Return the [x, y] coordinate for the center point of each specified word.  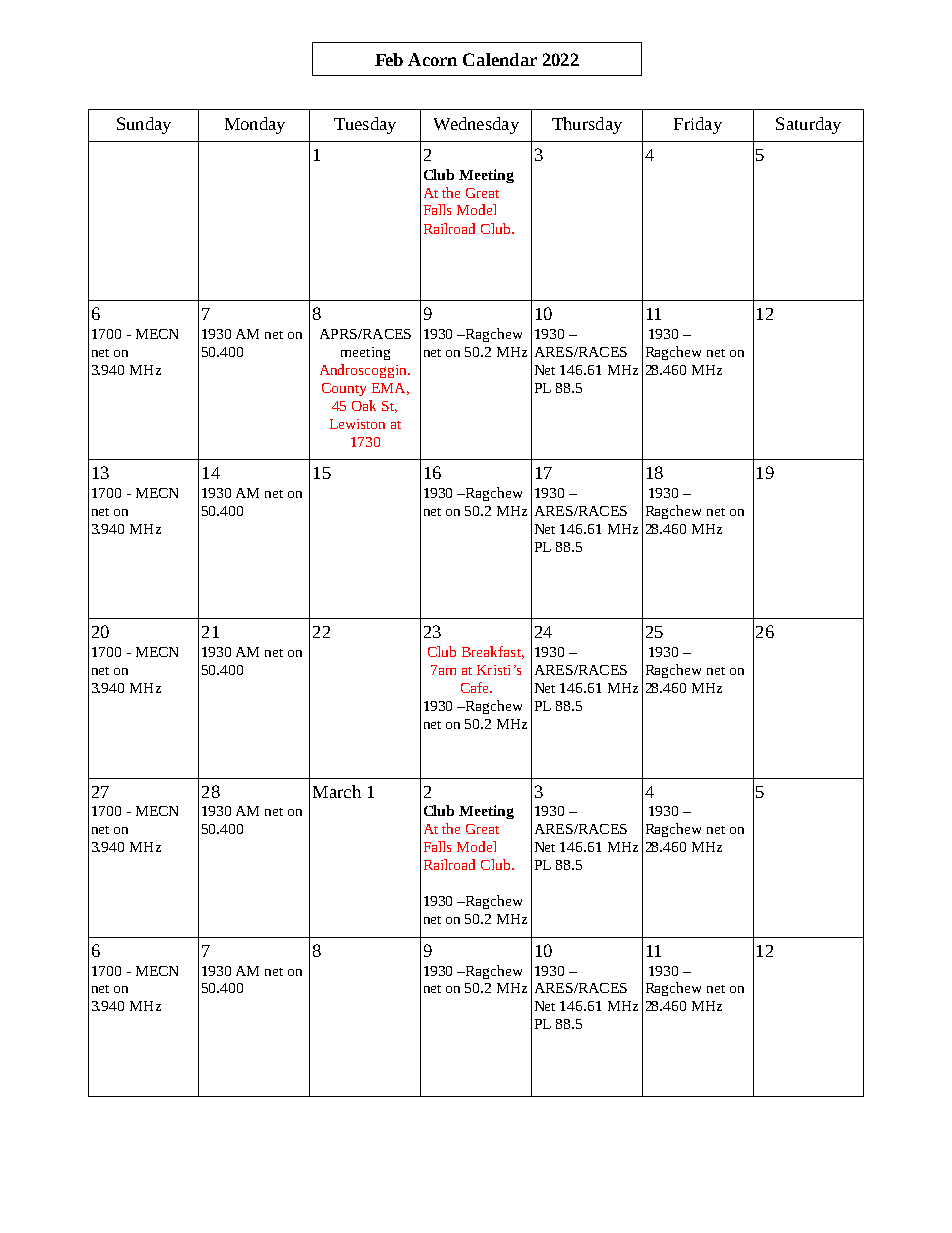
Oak [364, 405]
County [344, 389]
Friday [698, 125]
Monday [255, 125]
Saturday [808, 125]
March [337, 791]
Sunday [144, 125]
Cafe [476, 687]
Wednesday [476, 125]
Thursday [587, 125]
